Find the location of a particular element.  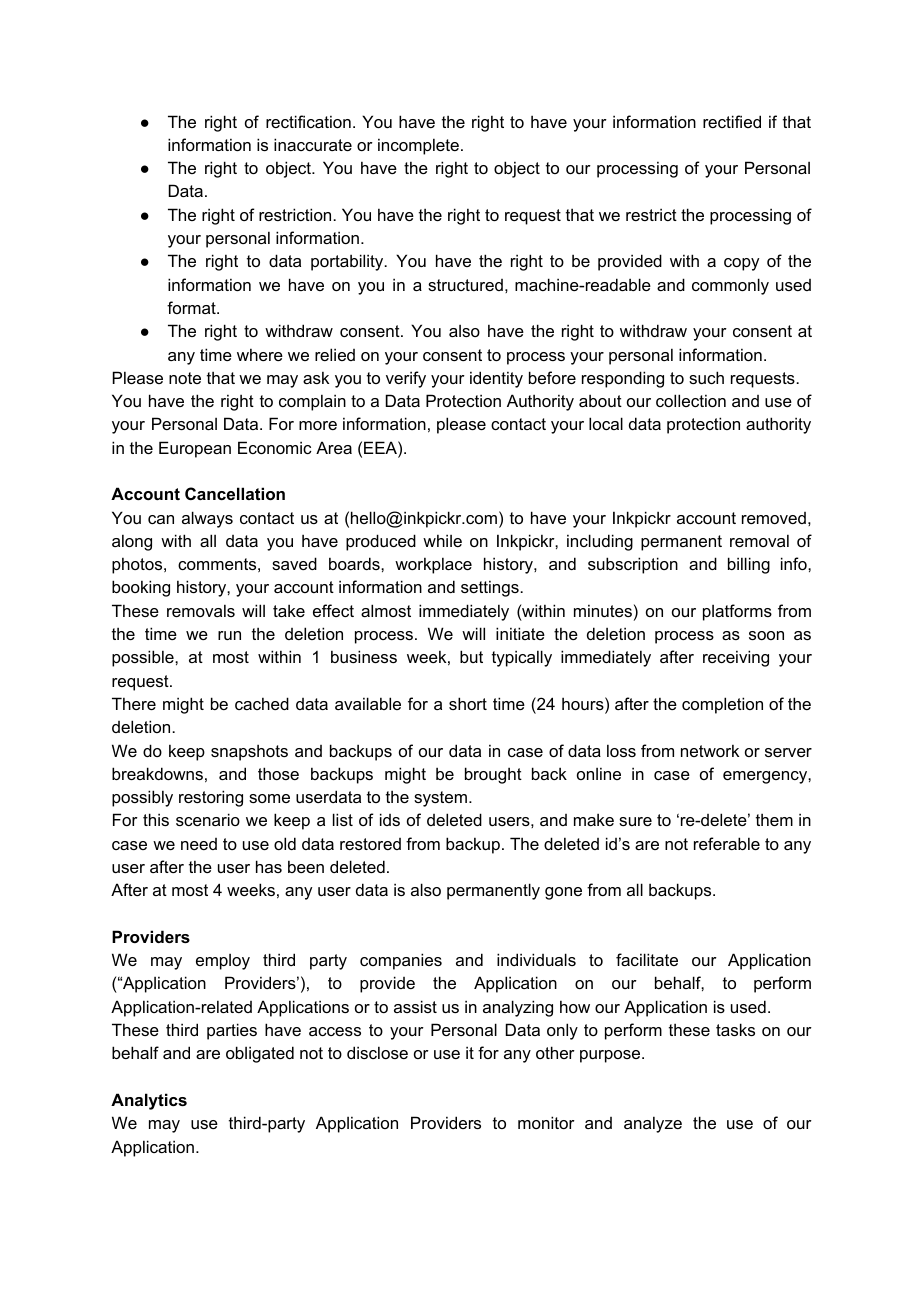

rectified is located at coordinates (732, 121).
